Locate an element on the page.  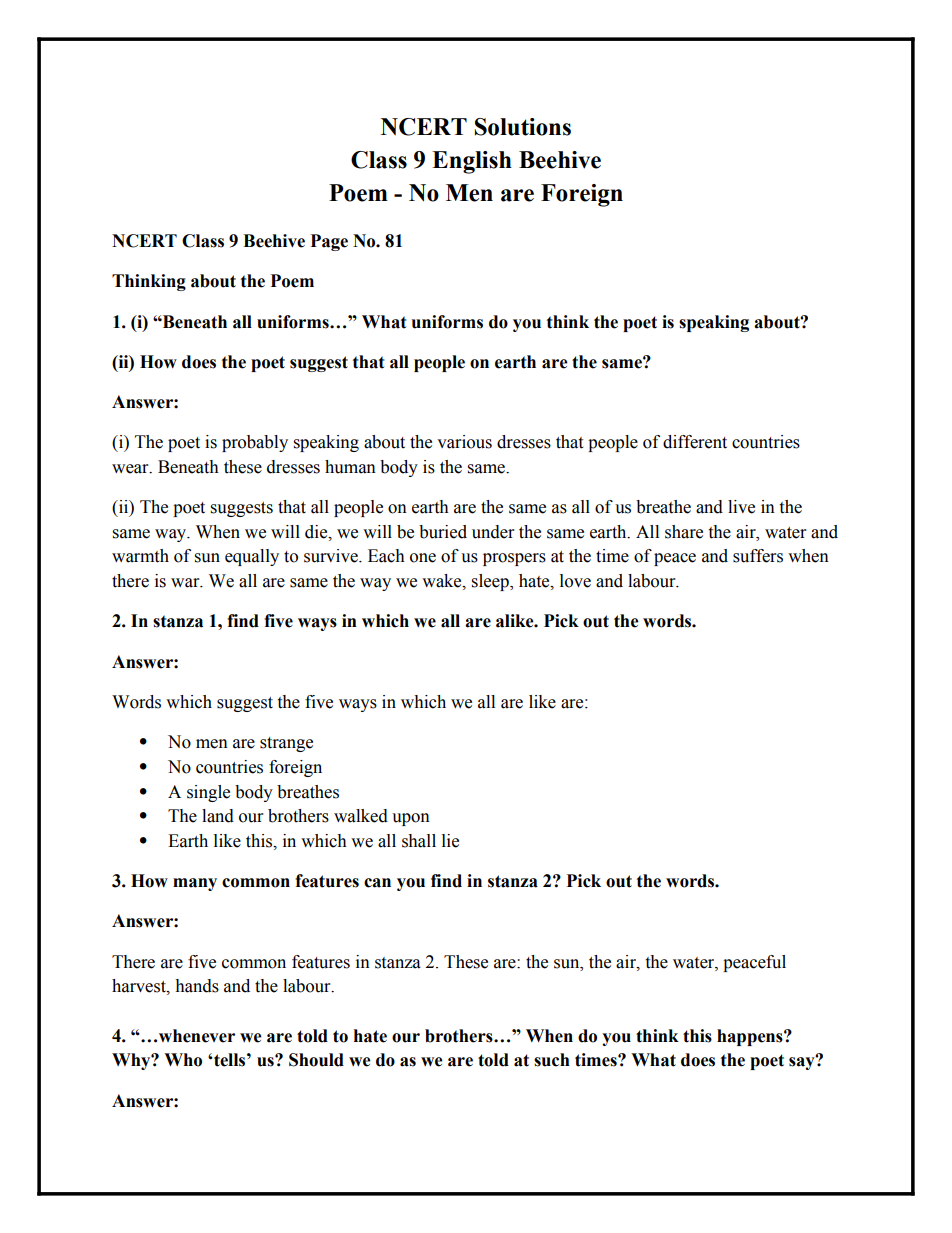
Who is located at coordinates (183, 1060).
